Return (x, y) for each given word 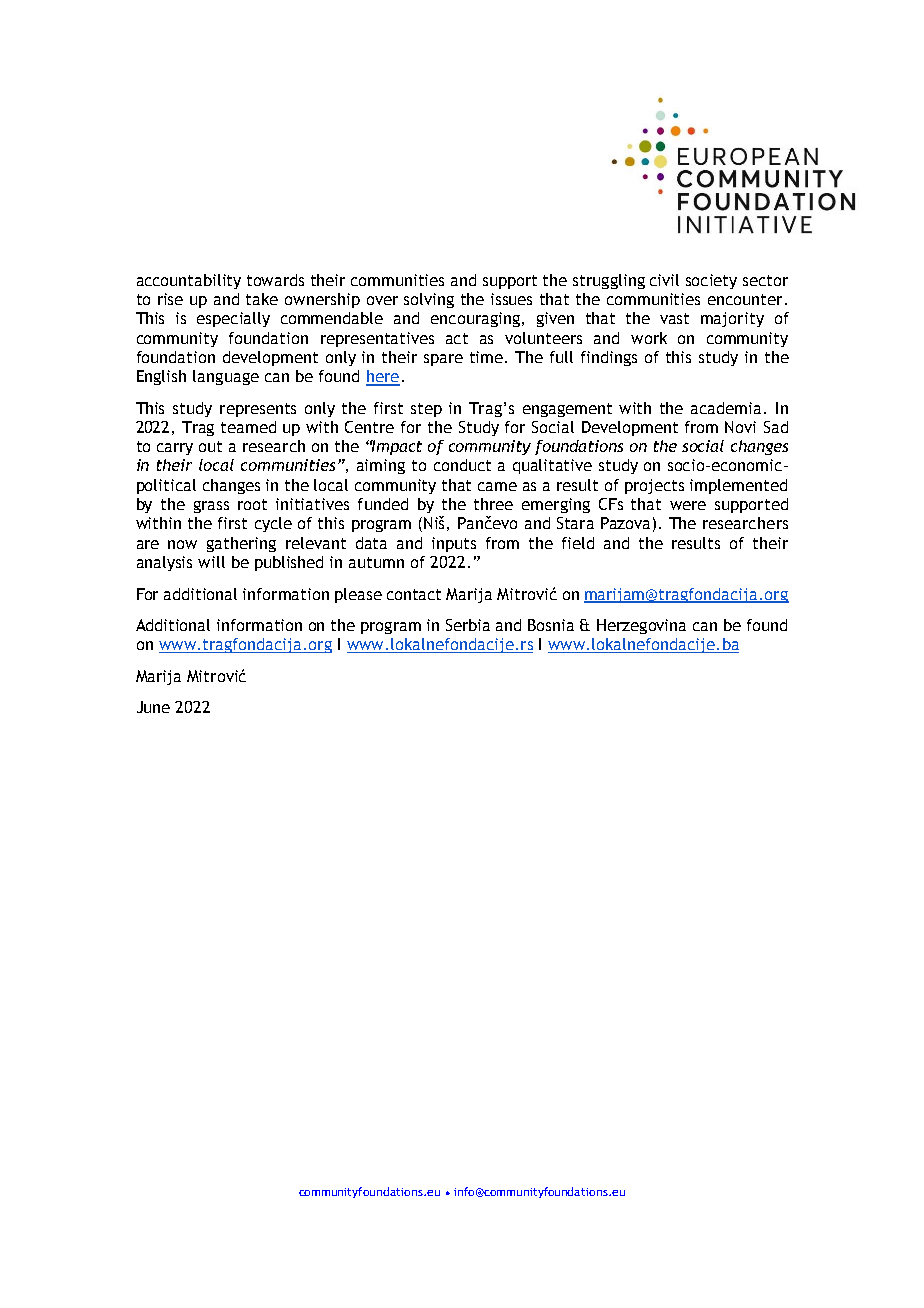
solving (429, 300)
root (252, 504)
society (711, 281)
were (688, 505)
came (497, 486)
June (153, 707)
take (262, 299)
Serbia (468, 625)
